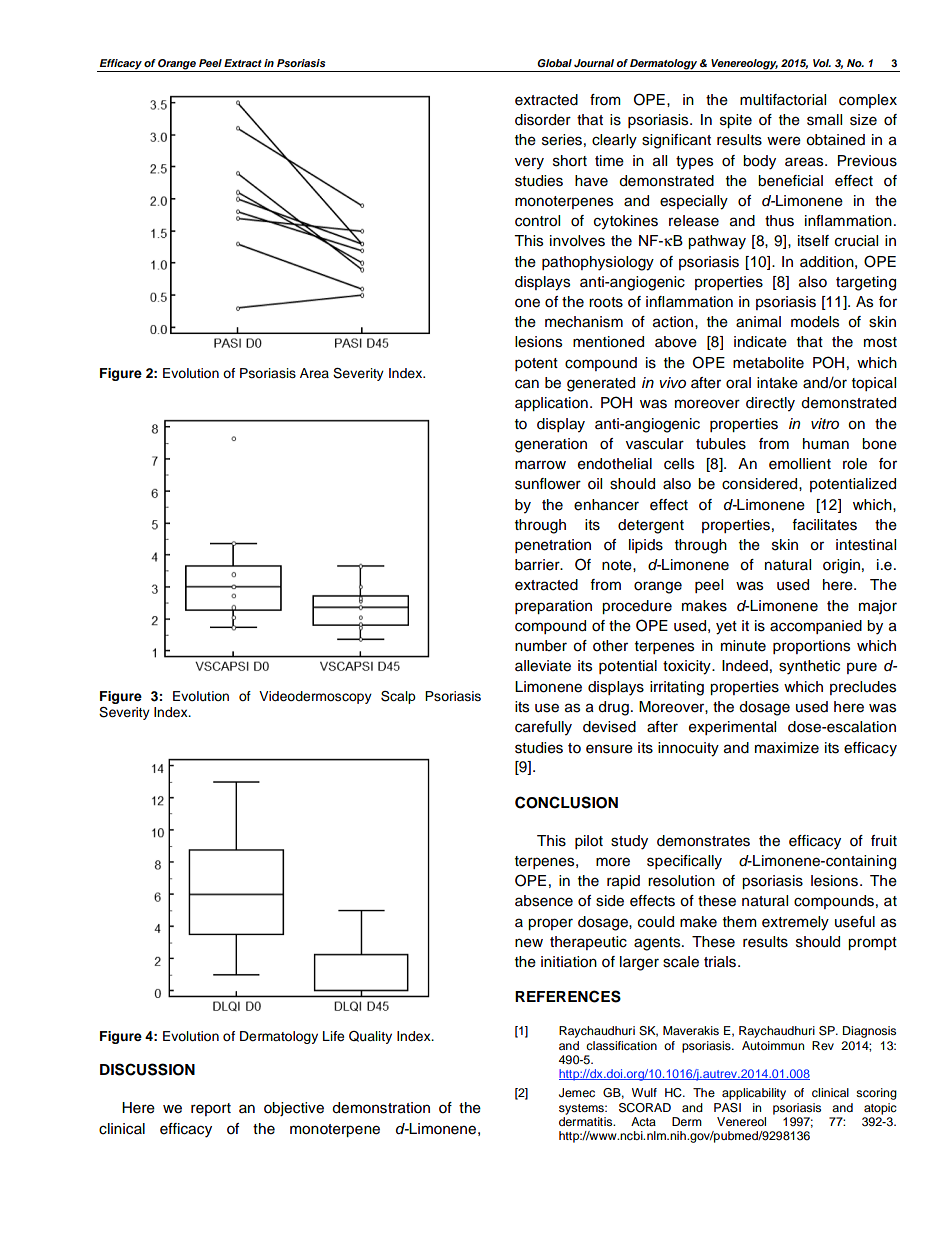  Describe the element at coordinates (553, 607) in the screenshot. I see `preparation` at that location.
